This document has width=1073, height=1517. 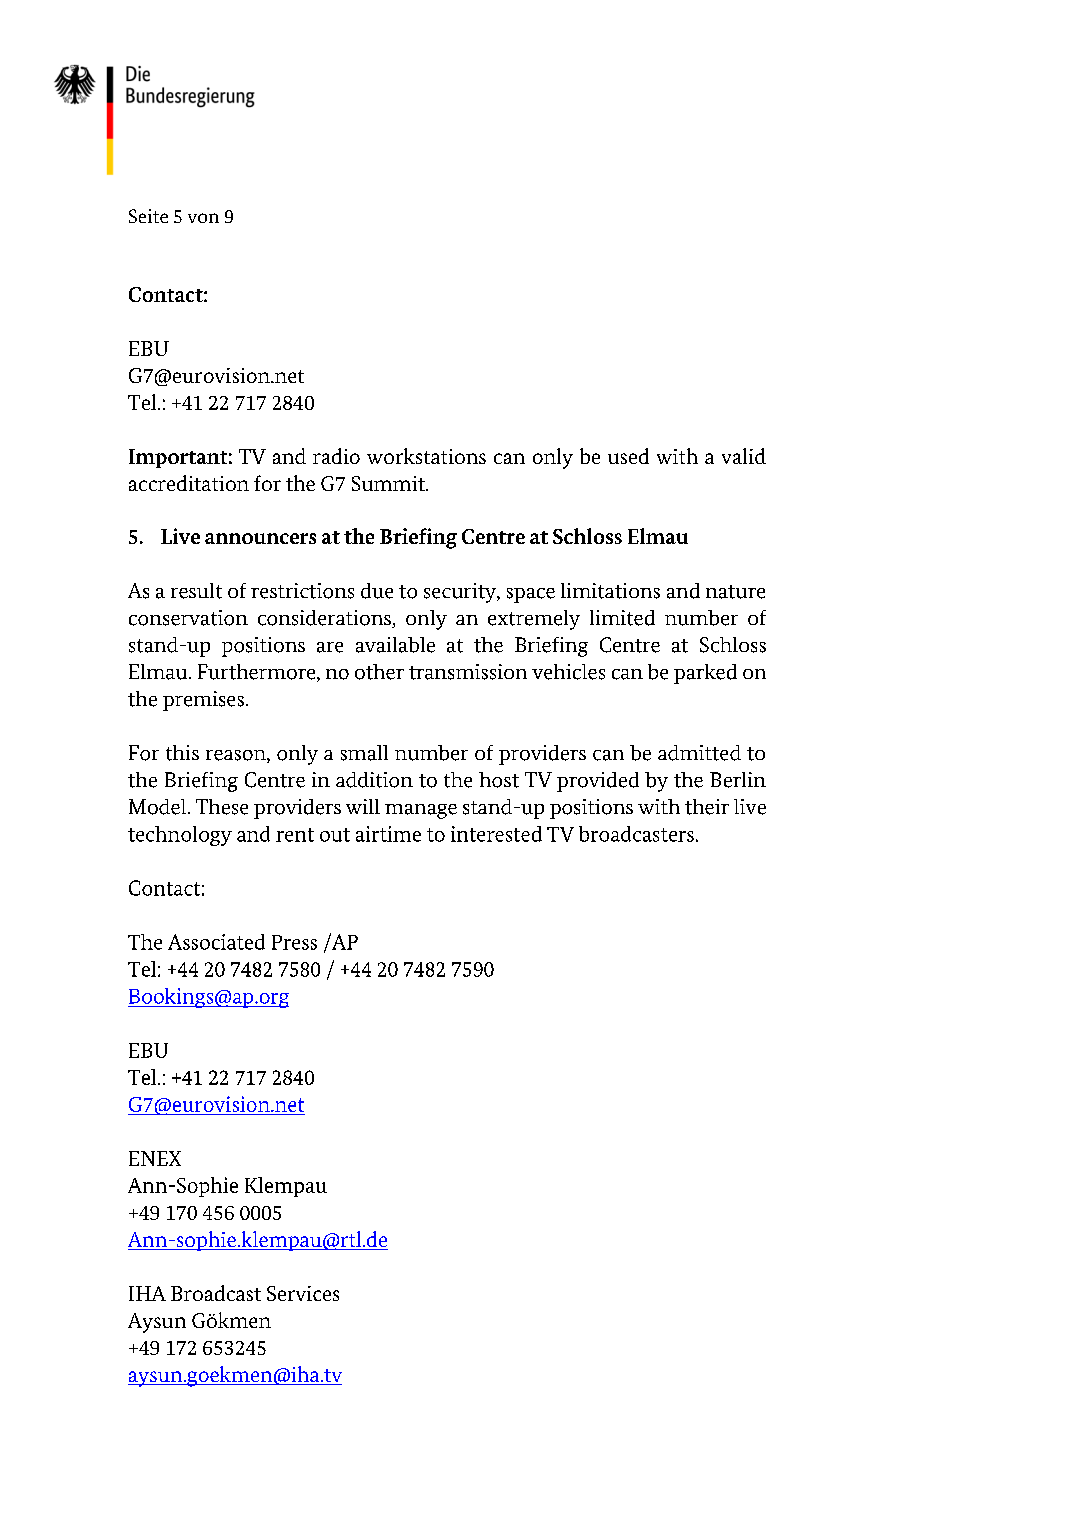 I want to click on workstations, so click(x=426, y=456).
